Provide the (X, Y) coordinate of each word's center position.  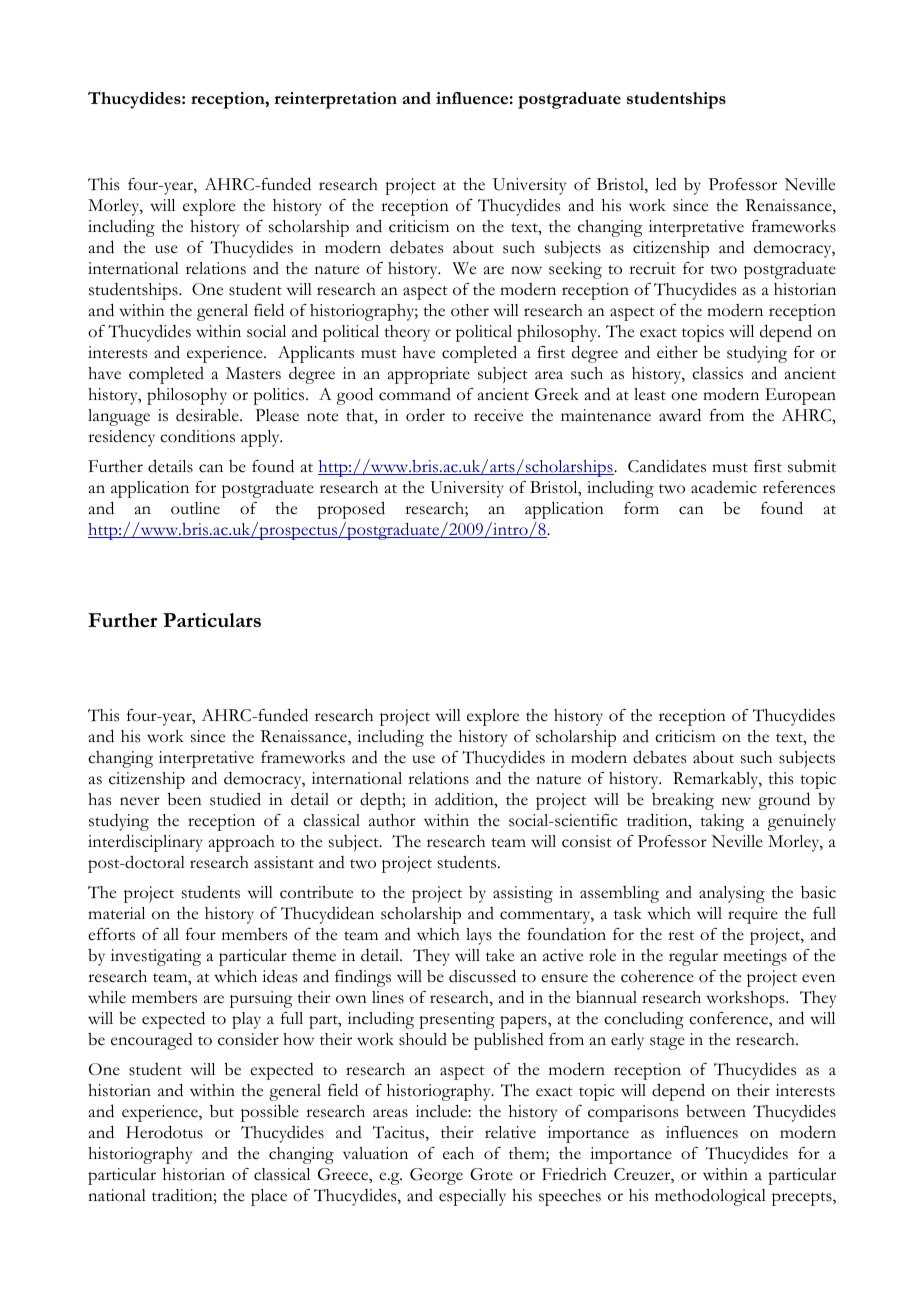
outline (195, 508)
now (526, 270)
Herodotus (164, 1132)
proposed (351, 510)
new (736, 801)
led (666, 184)
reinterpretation (335, 100)
